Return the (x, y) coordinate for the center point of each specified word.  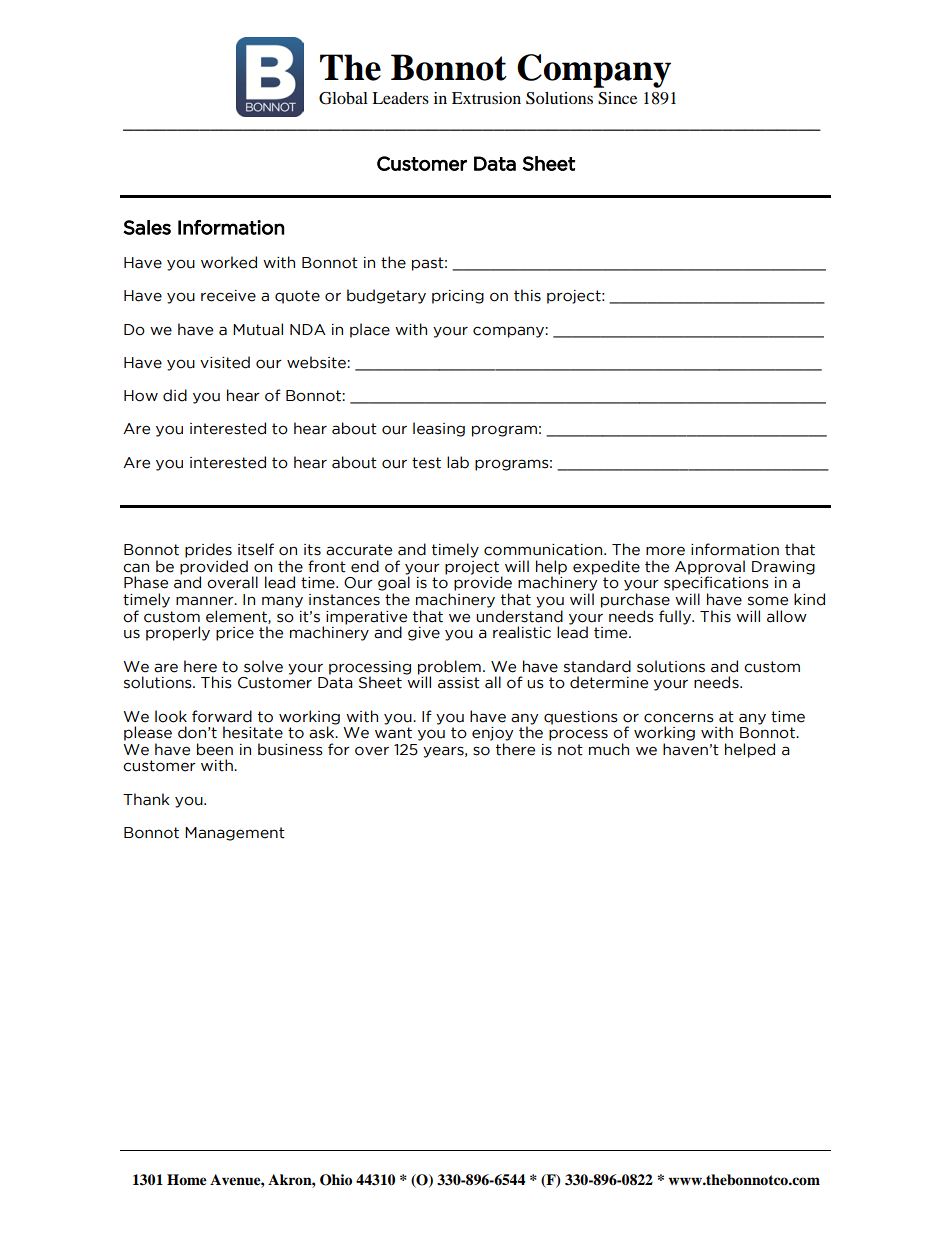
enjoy (492, 734)
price (235, 634)
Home (187, 1180)
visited (225, 362)
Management (235, 834)
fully (676, 617)
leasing (439, 429)
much (609, 749)
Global (343, 98)
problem (449, 668)
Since (617, 98)
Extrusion (486, 98)
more (665, 551)
